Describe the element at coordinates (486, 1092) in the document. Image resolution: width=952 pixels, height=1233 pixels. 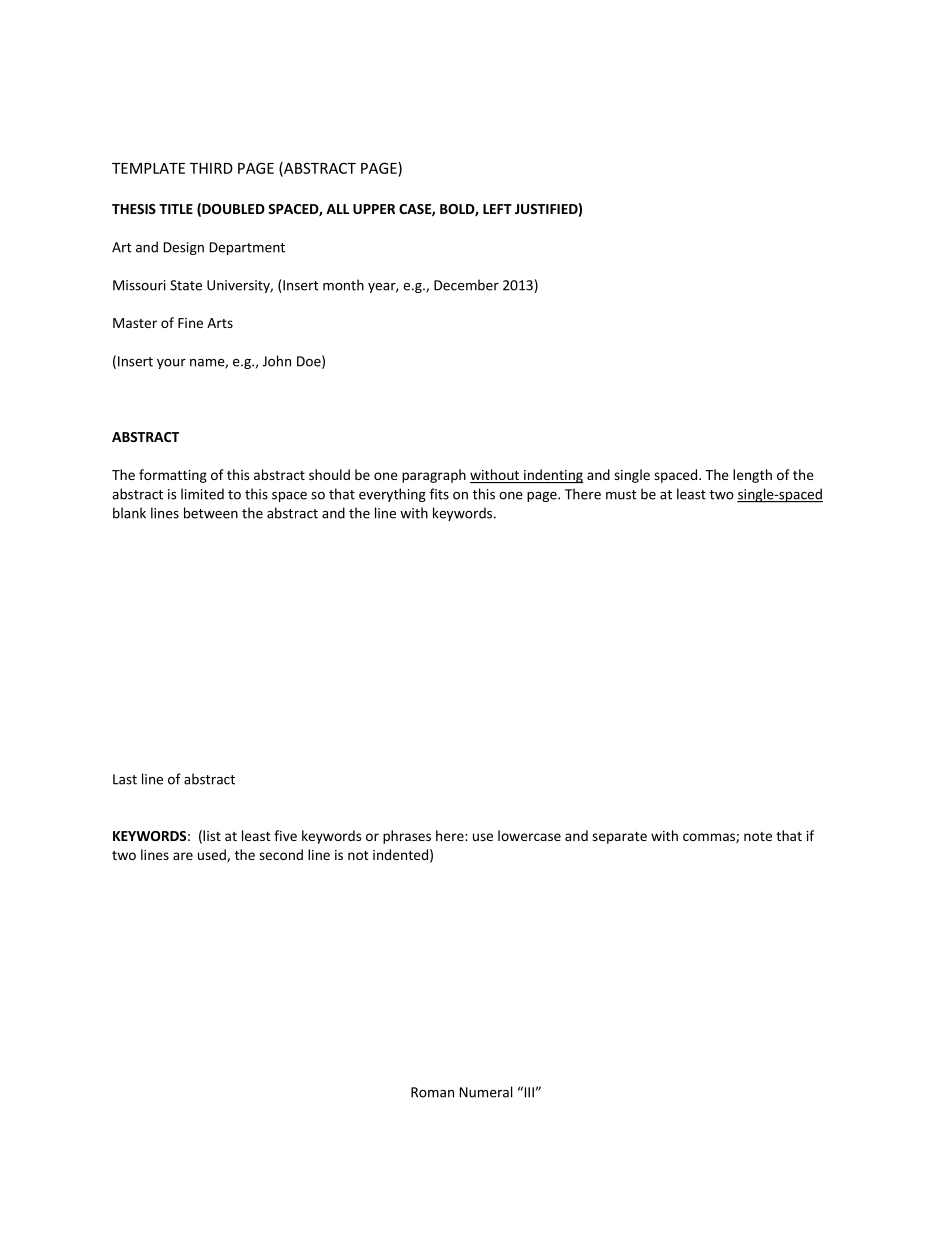
I see `Numeral` at that location.
